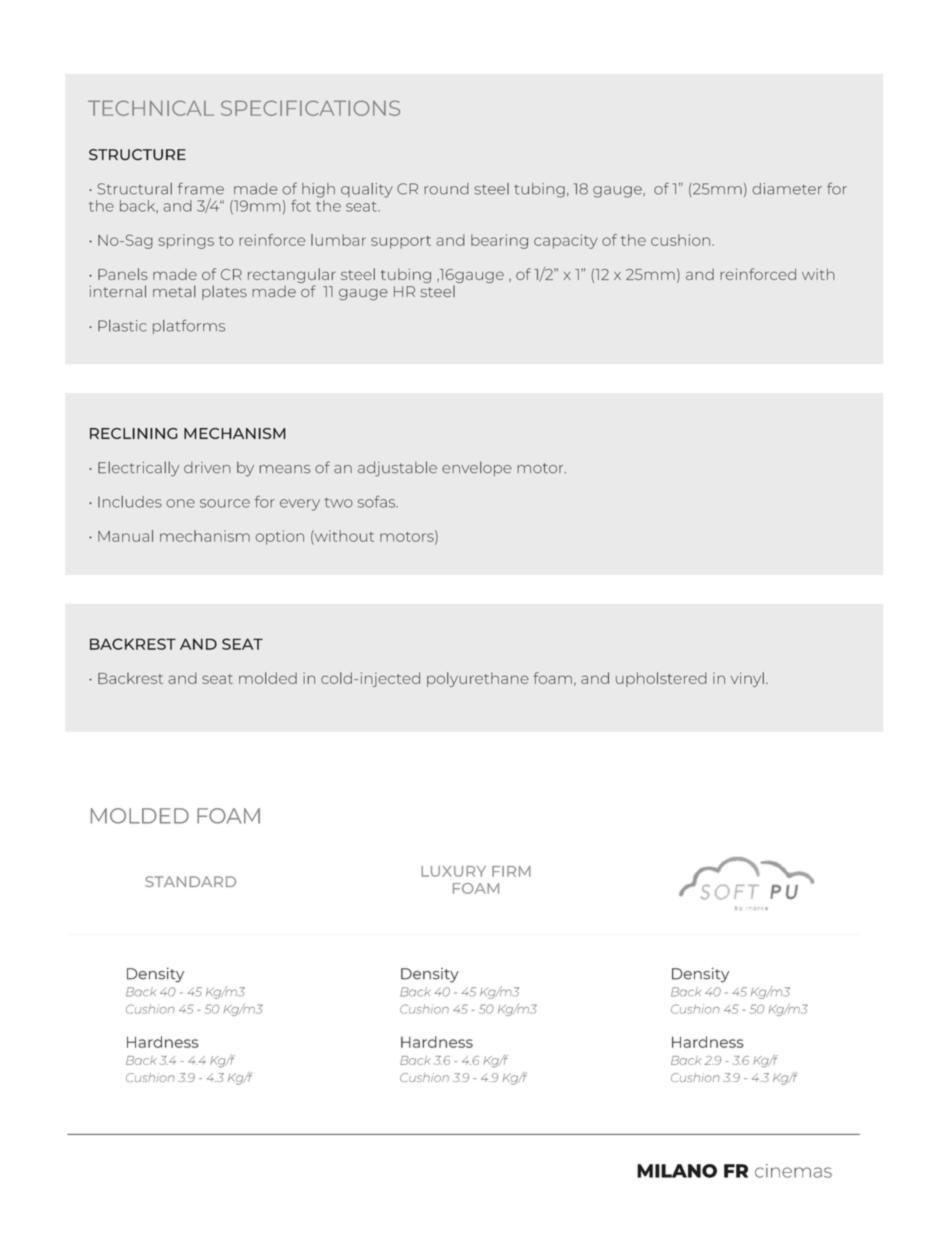  I want to click on diameter, so click(787, 189).
